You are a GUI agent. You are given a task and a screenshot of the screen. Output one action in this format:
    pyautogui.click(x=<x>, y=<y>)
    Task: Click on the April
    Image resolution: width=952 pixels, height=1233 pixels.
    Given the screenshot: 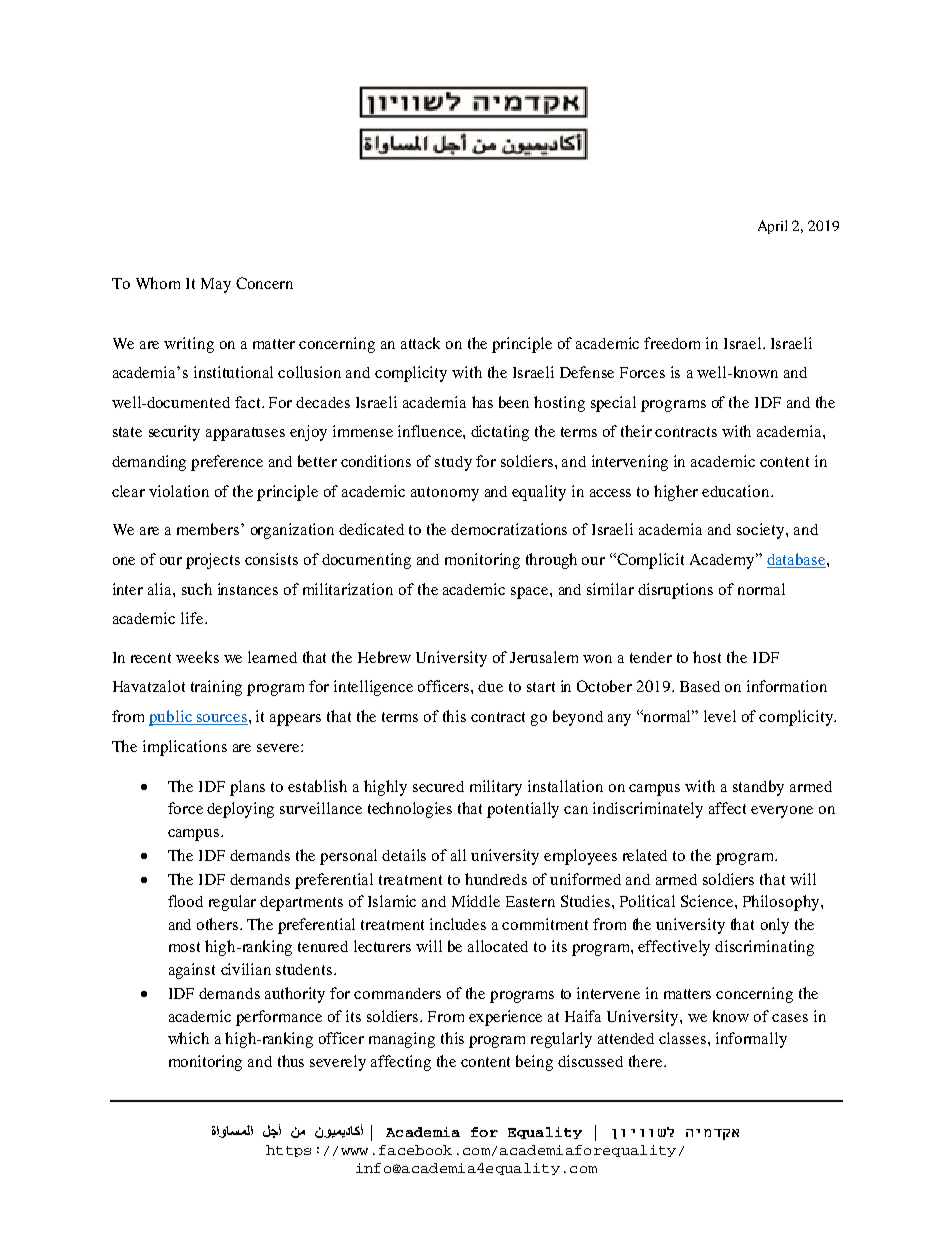 What is the action you would take?
    pyautogui.click(x=772, y=227)
